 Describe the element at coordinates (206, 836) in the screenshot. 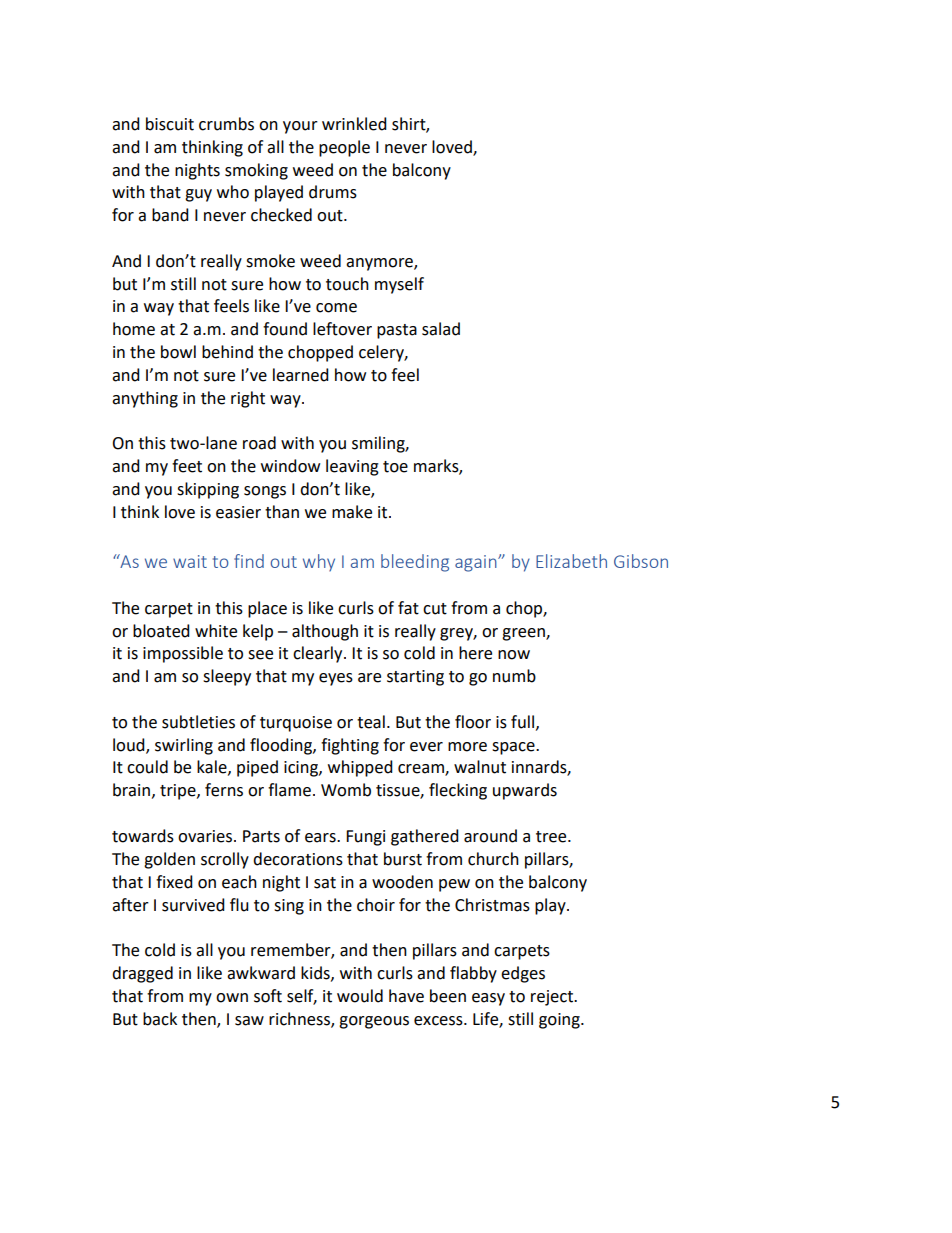

I see `ovaries` at that location.
